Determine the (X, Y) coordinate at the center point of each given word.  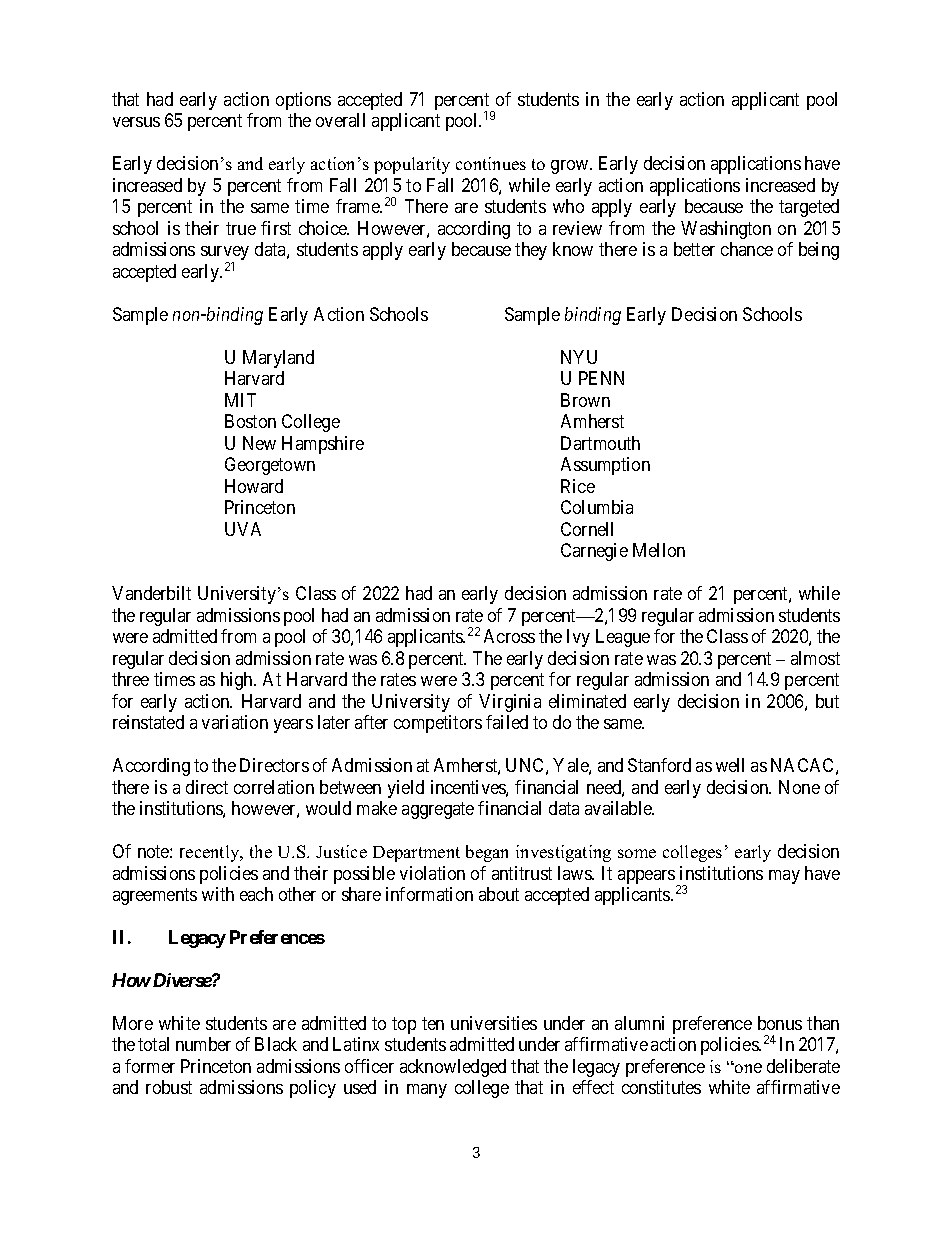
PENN (601, 378)
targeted (809, 208)
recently (211, 853)
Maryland (278, 359)
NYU (579, 357)
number (203, 1044)
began (487, 853)
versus (136, 122)
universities (494, 1023)
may (784, 877)
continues (491, 163)
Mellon (659, 550)
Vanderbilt (151, 593)
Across (509, 636)
